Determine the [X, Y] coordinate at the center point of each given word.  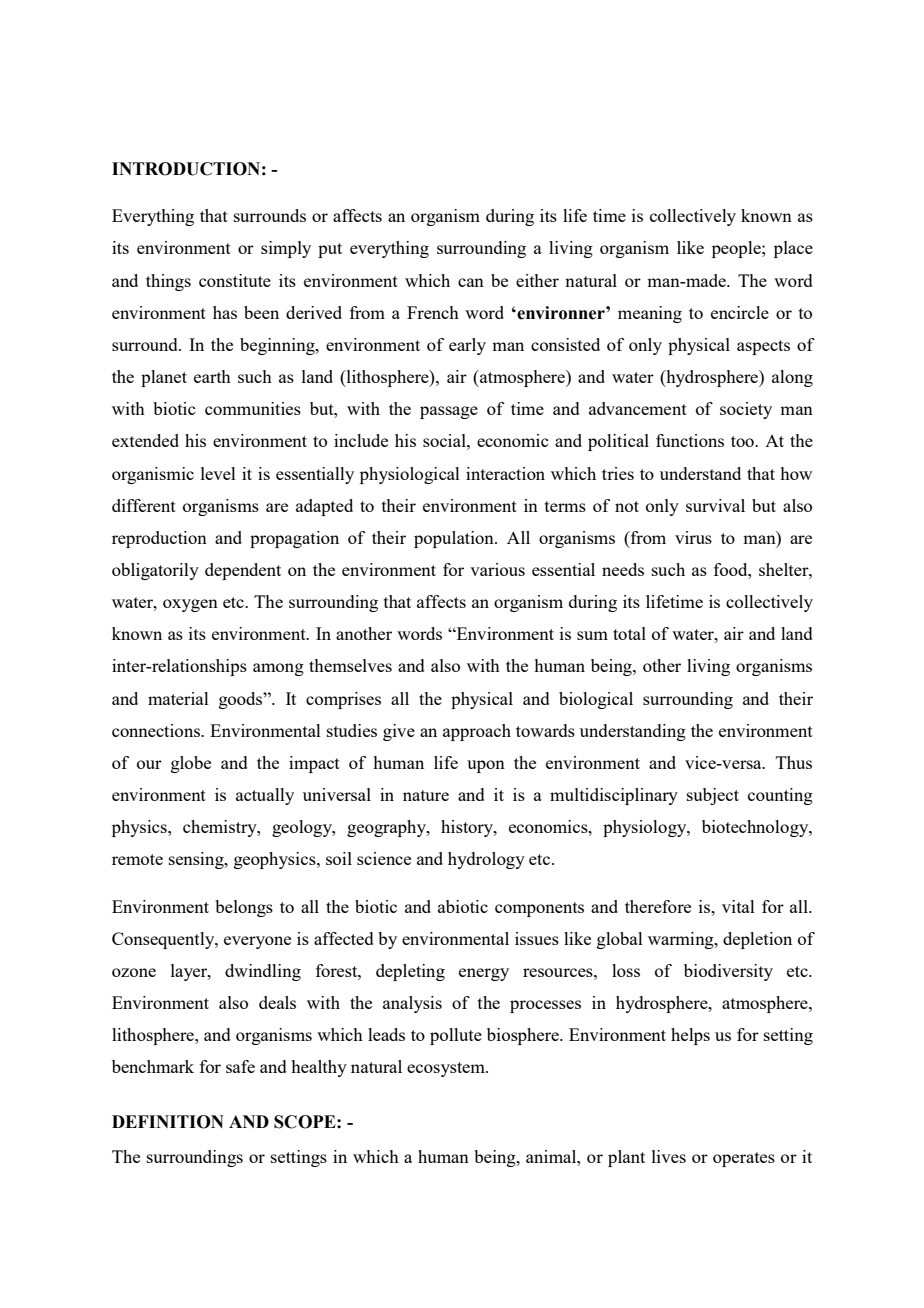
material [178, 698]
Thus [794, 762]
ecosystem [447, 1069]
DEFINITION [168, 1122]
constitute [235, 280]
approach [477, 732]
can [471, 282]
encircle [740, 312]
